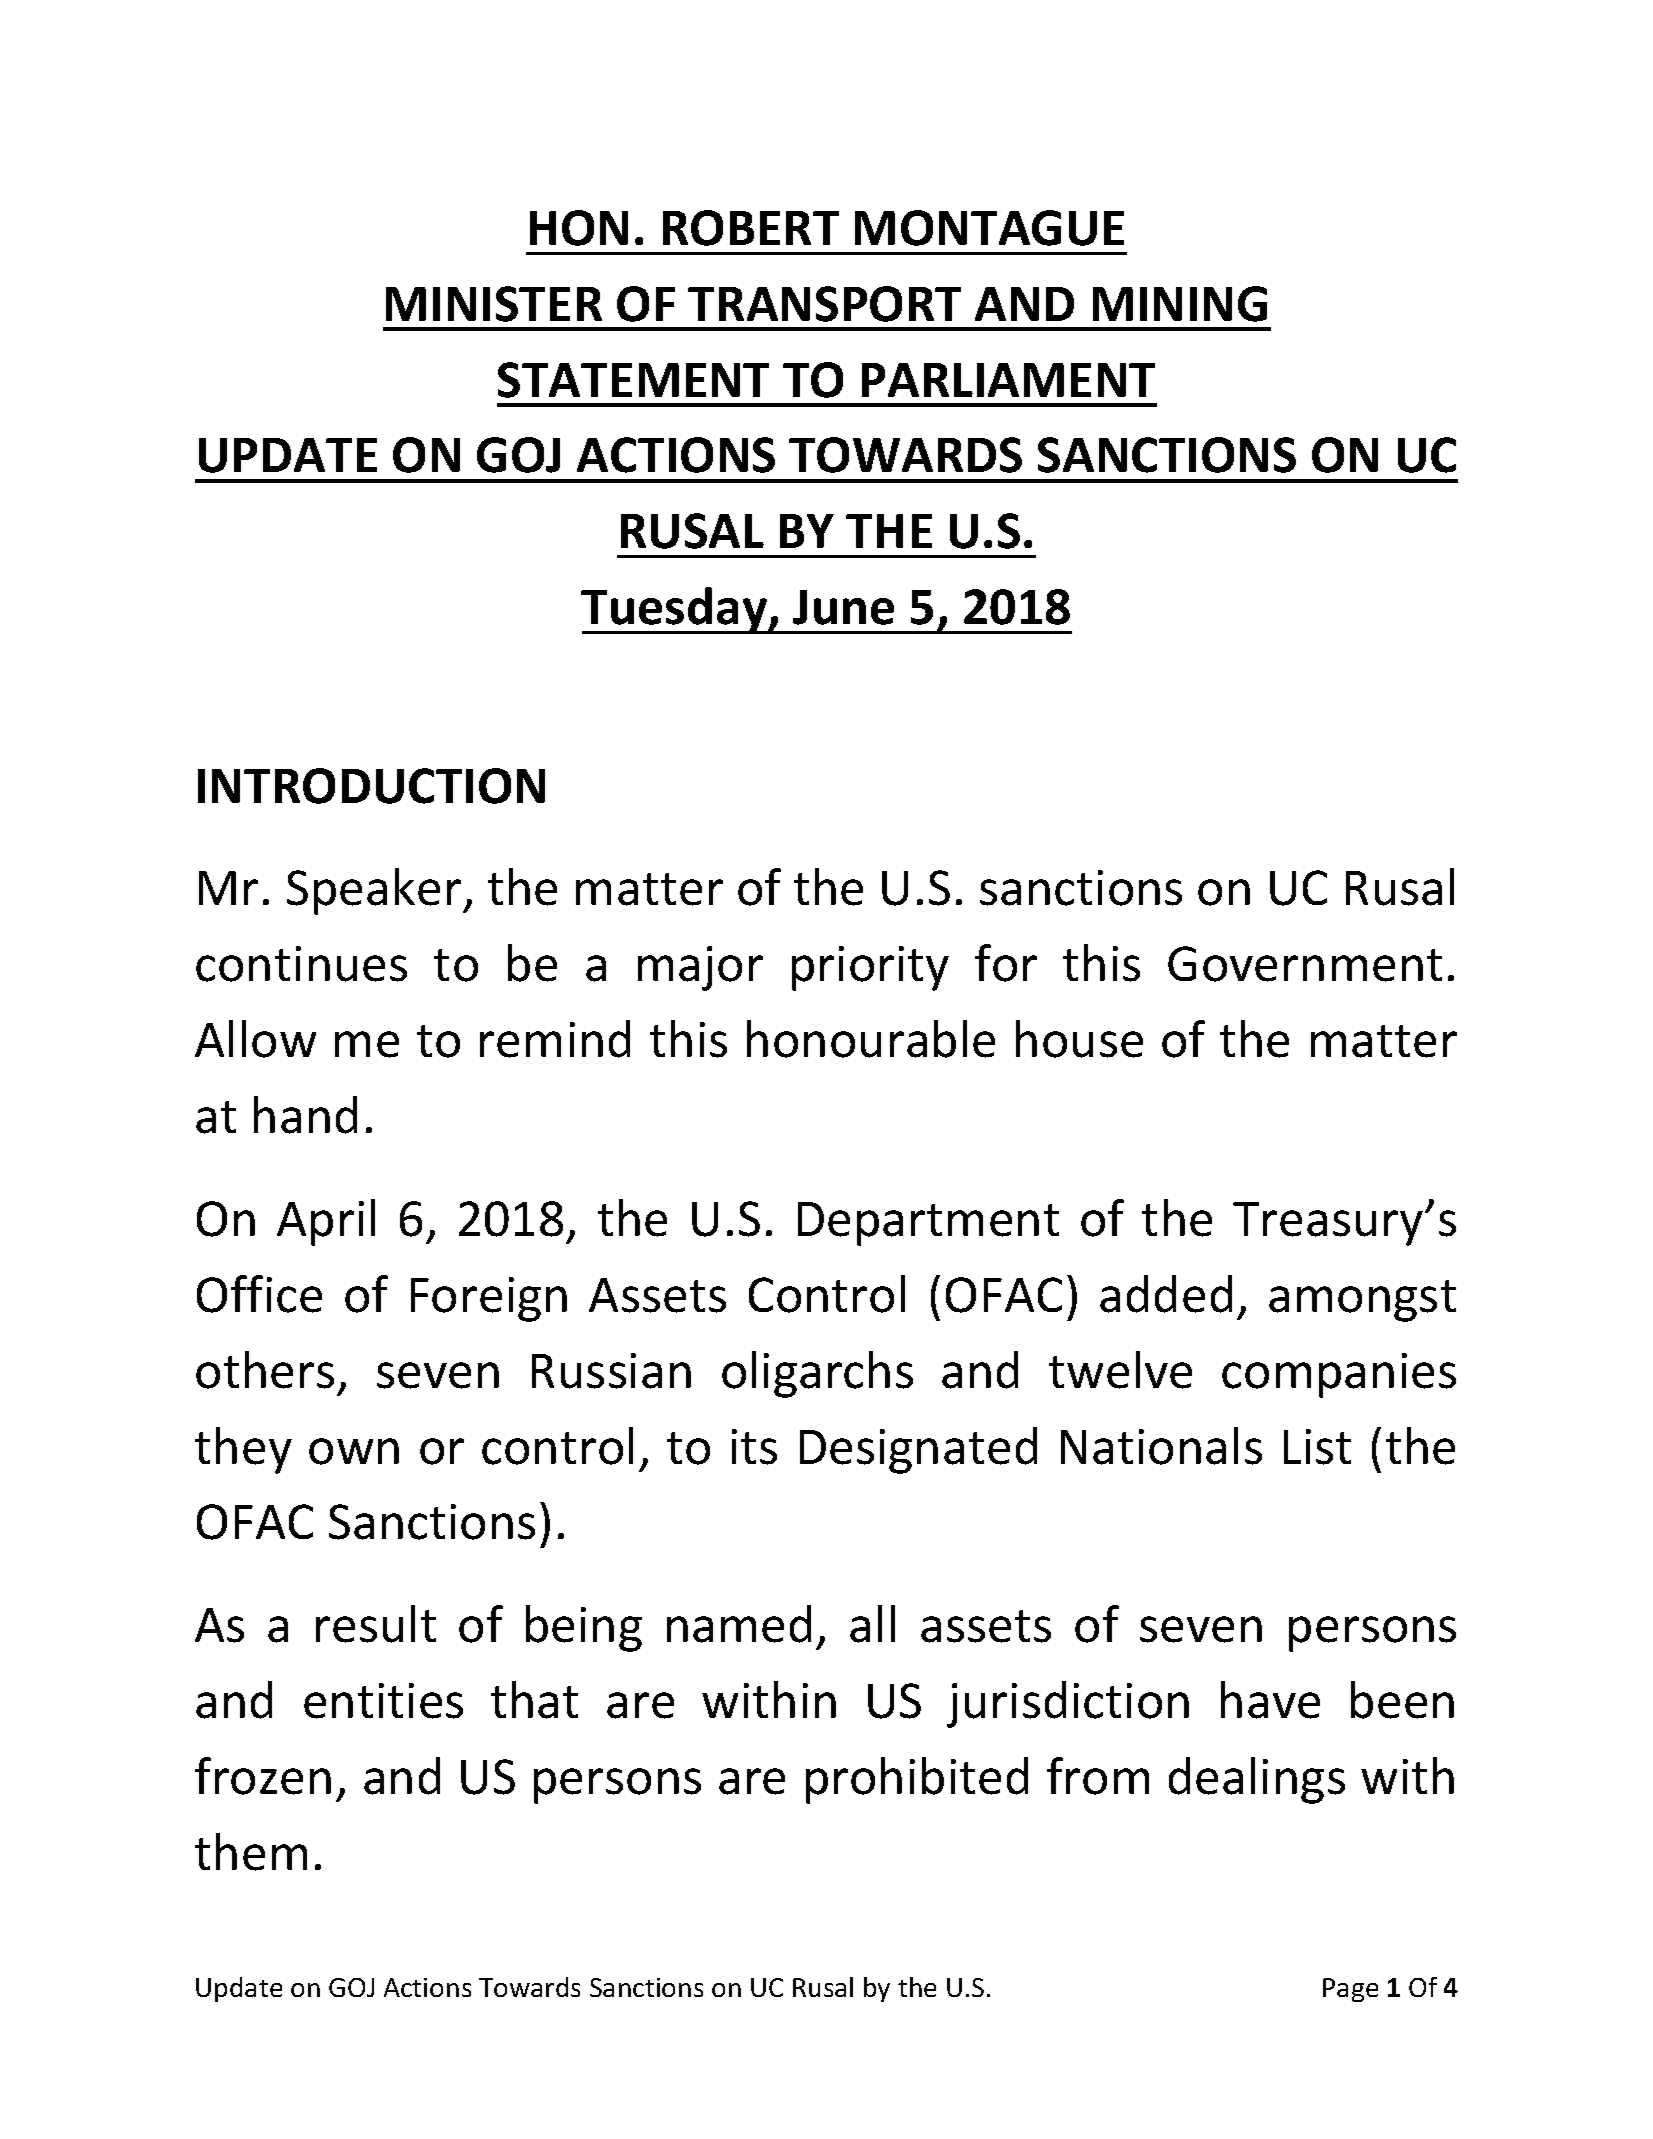 The height and width of the image is (2139, 1653). What do you see at coordinates (843, 607) in the image?
I see `June` at bounding box center [843, 607].
